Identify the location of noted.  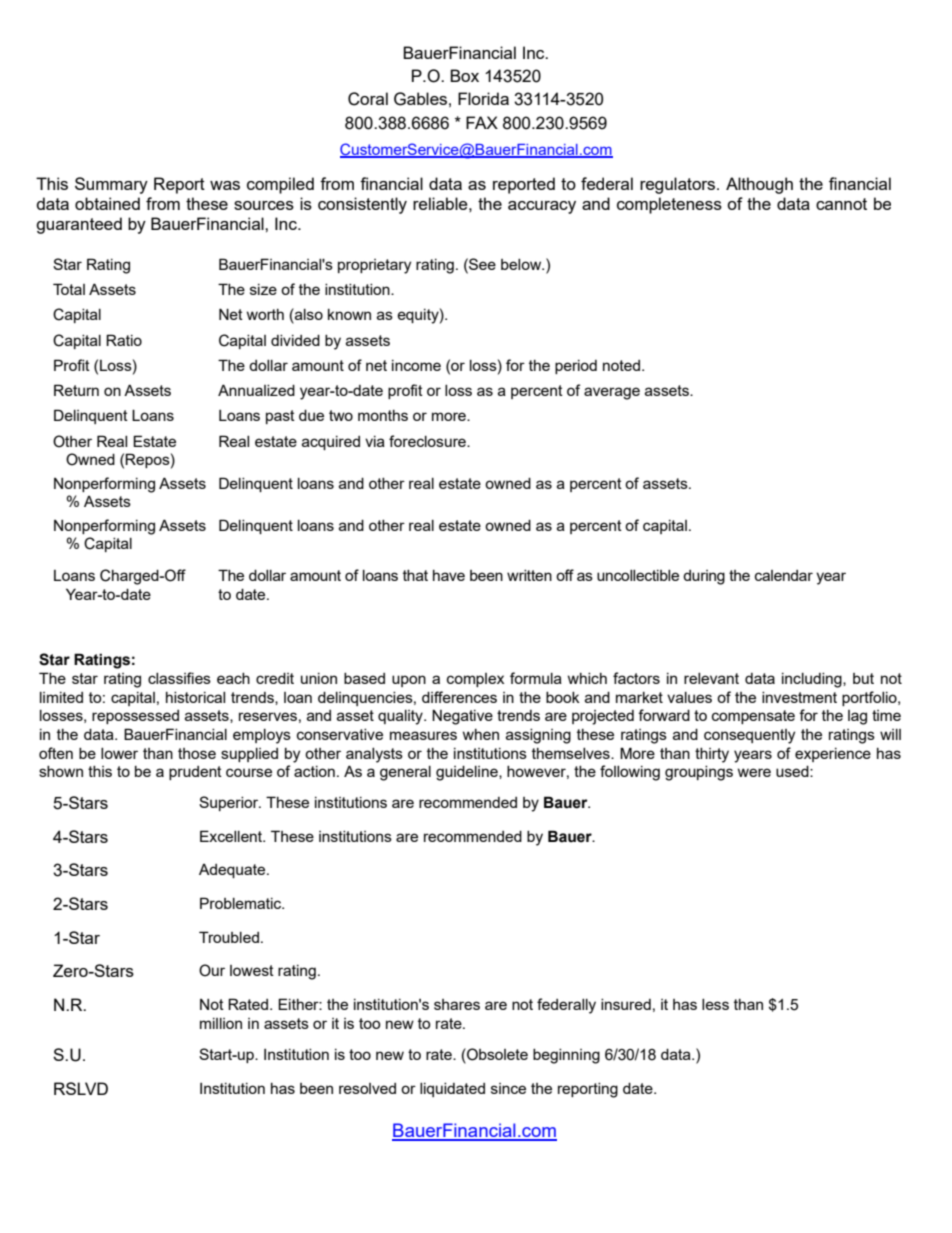
(623, 365).
